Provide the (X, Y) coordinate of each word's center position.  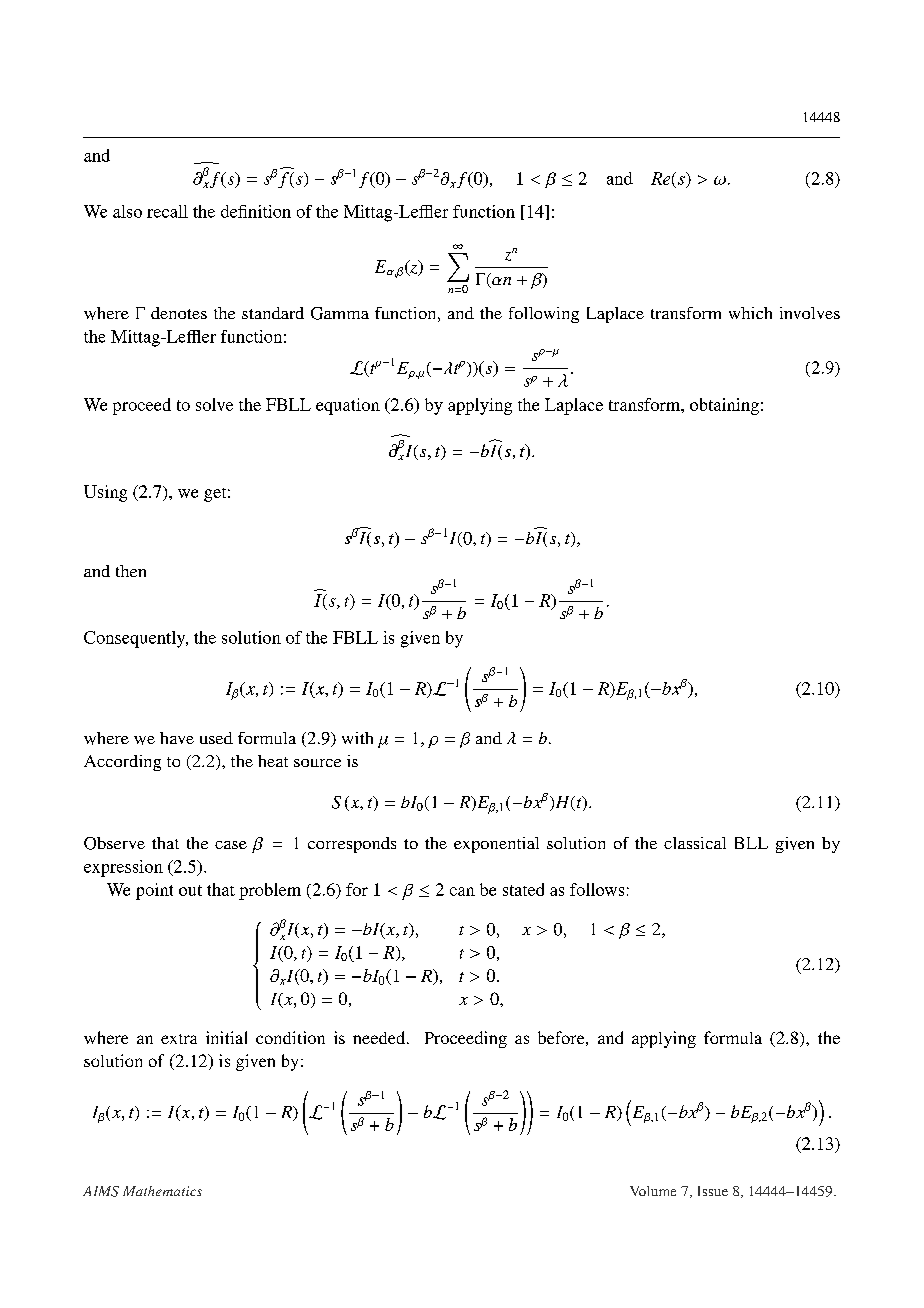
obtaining (724, 406)
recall (167, 211)
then (131, 571)
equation (348, 406)
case (231, 845)
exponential (496, 845)
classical (695, 843)
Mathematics (162, 1191)
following (544, 315)
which (750, 313)
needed (380, 1037)
